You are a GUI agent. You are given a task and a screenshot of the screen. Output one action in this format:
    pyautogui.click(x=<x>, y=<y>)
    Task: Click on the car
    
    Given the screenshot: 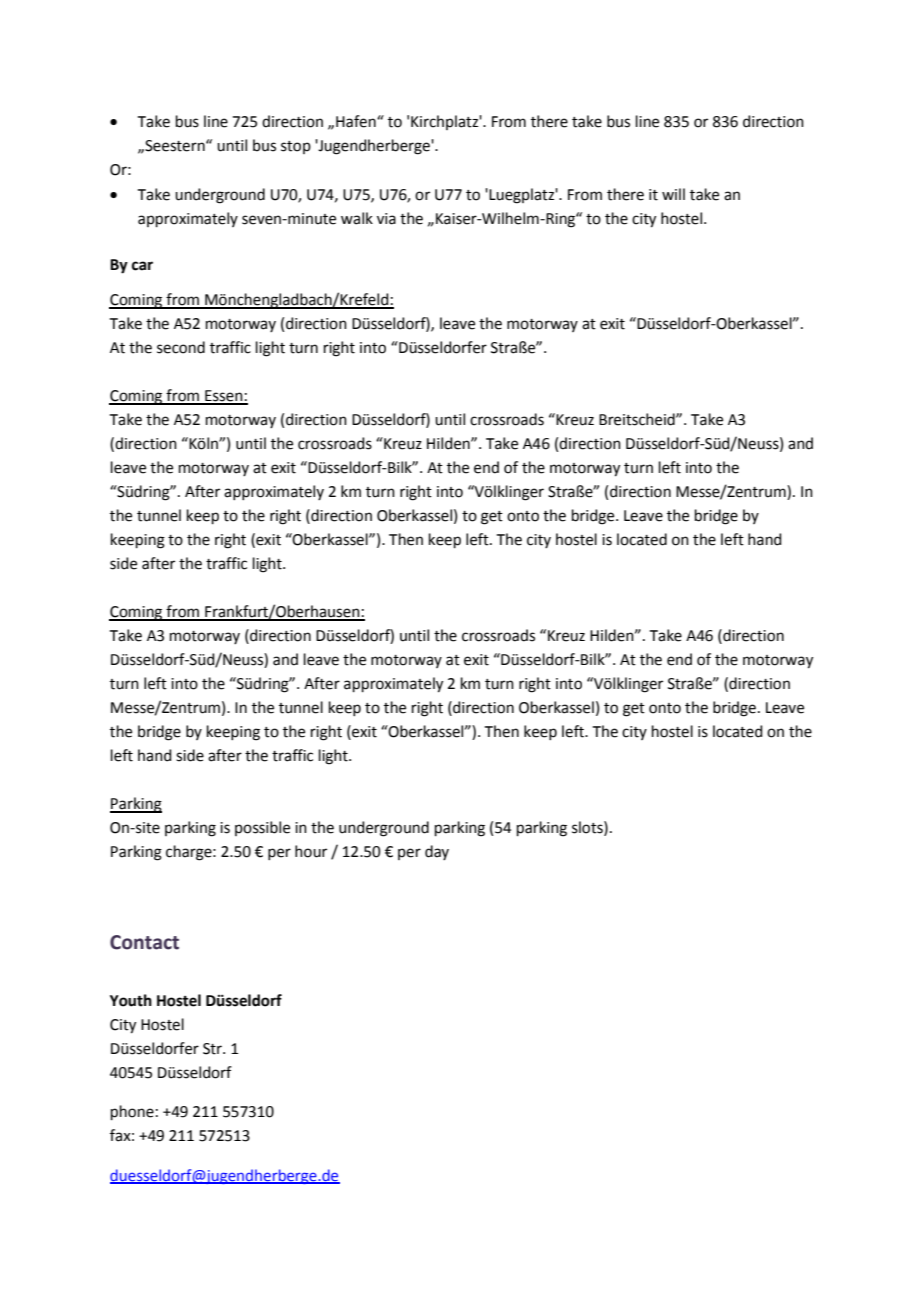 What is the action you would take?
    pyautogui.click(x=142, y=266)
